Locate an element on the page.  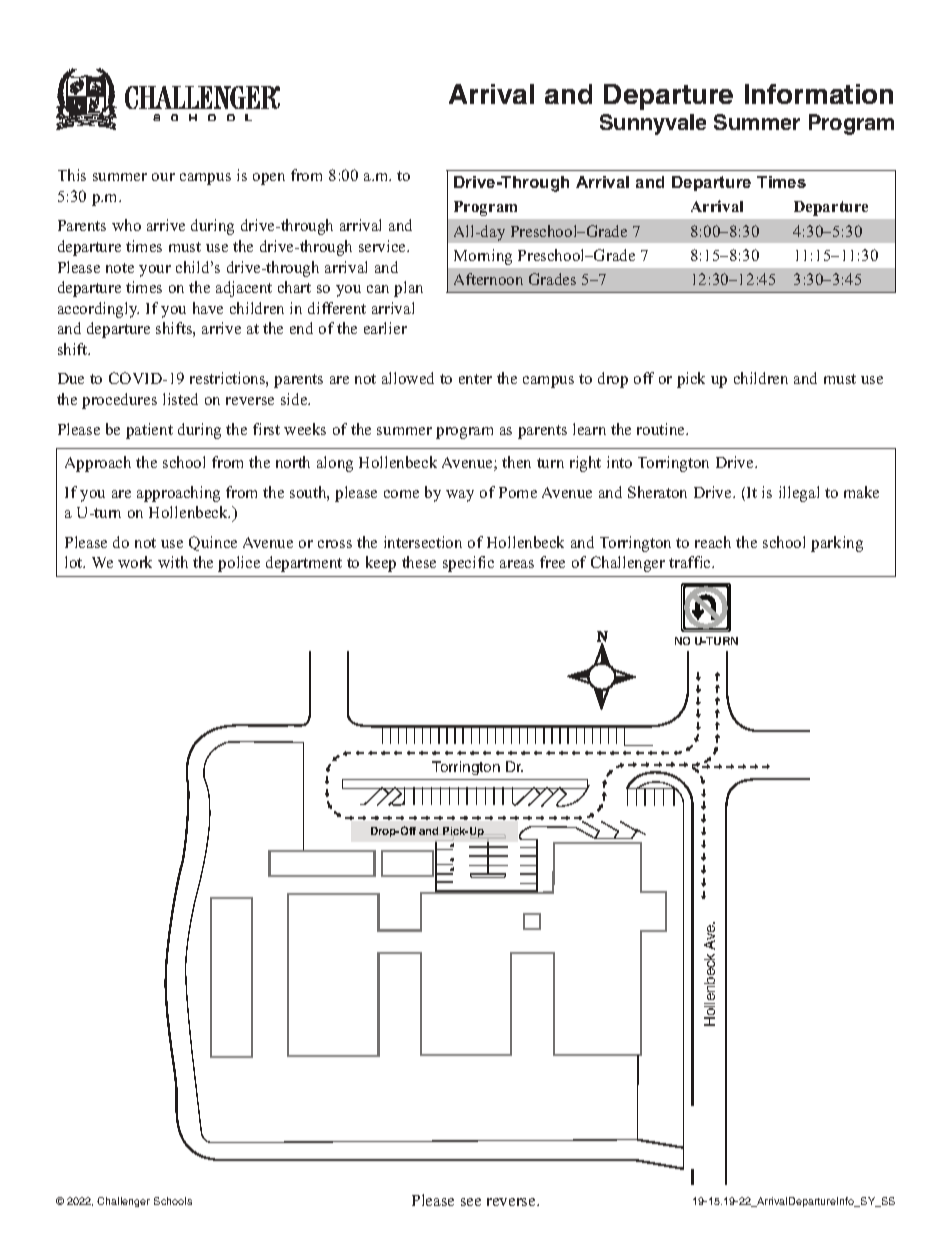
police is located at coordinates (239, 564).
